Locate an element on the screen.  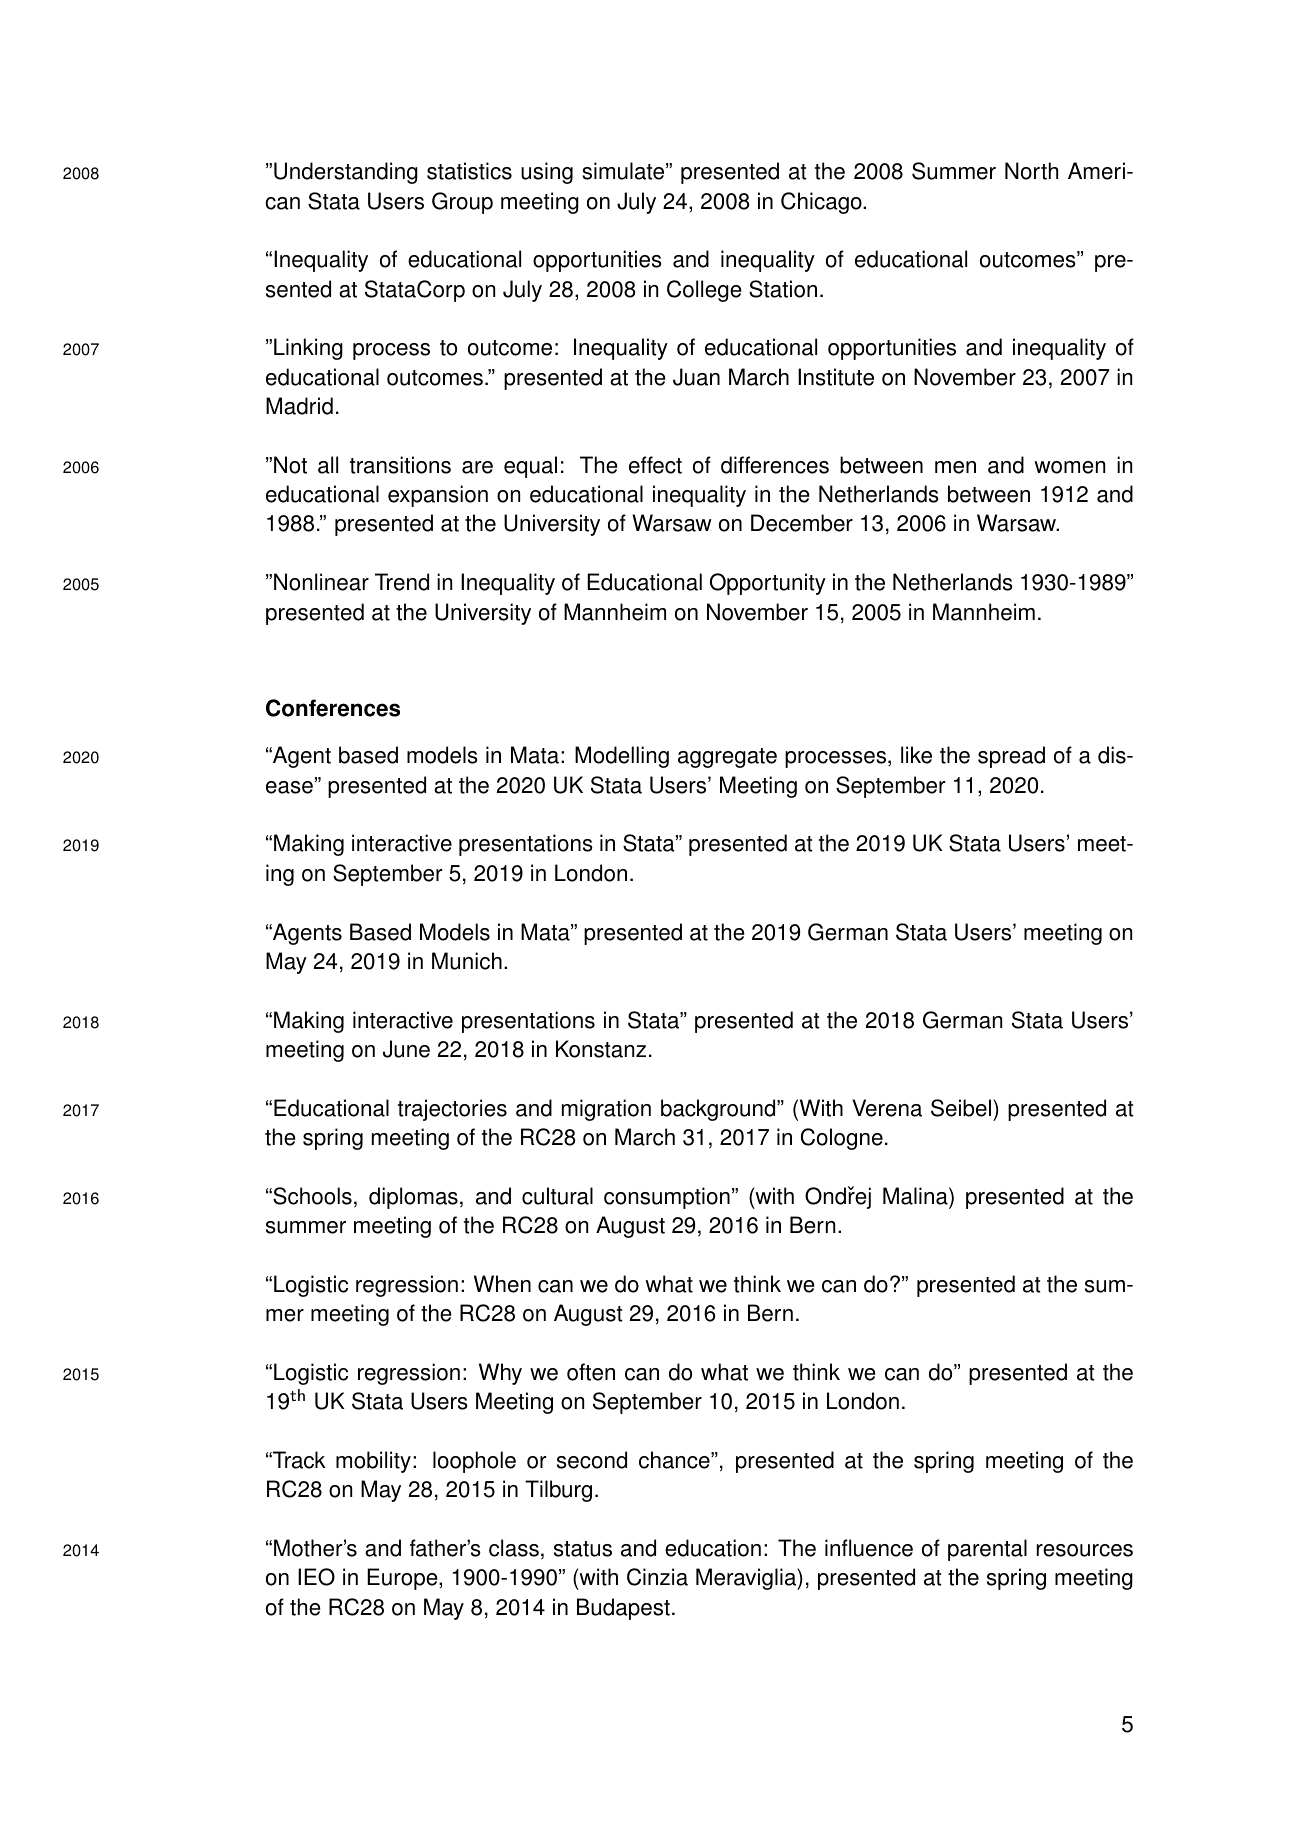
North is located at coordinates (1031, 171).
